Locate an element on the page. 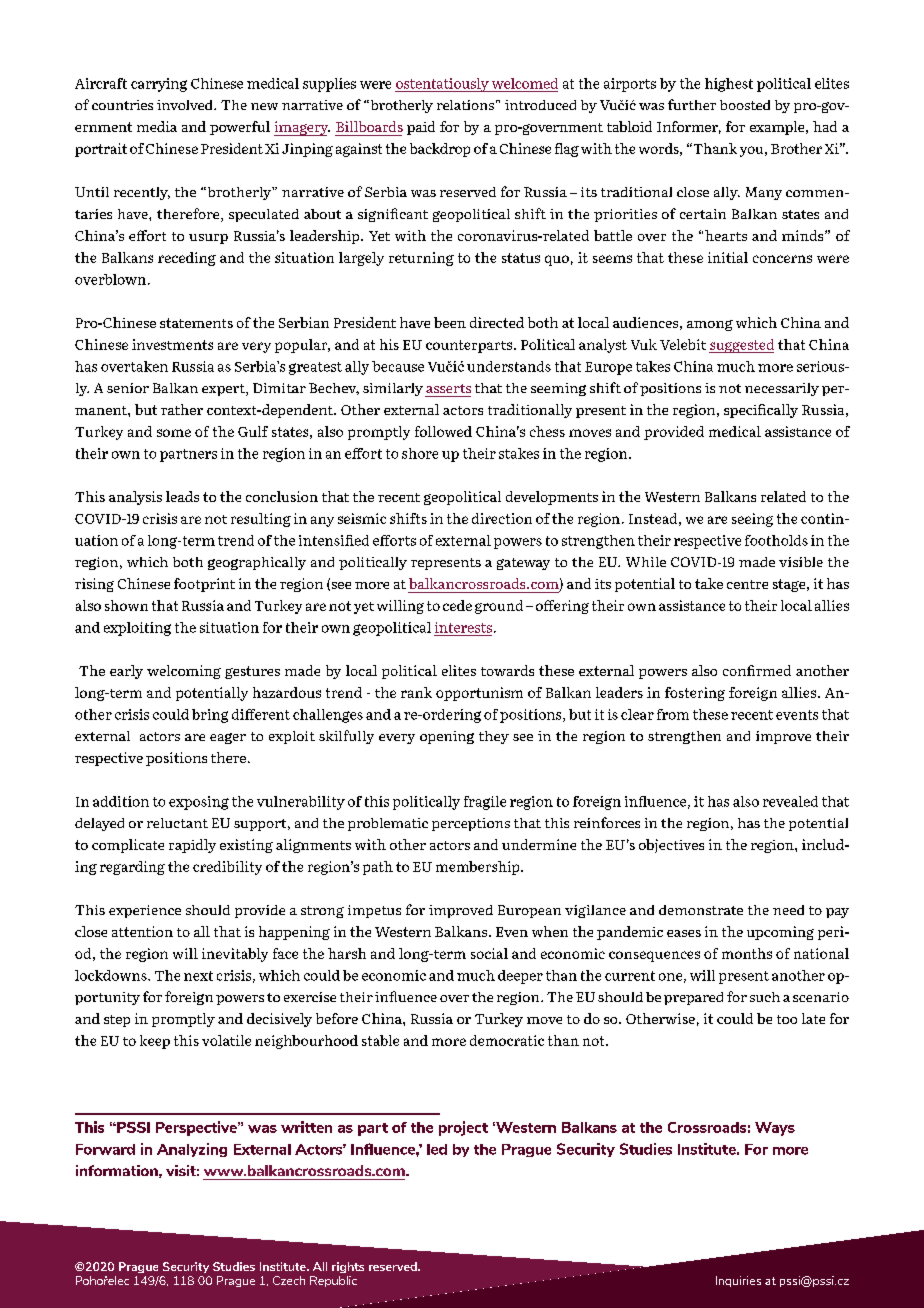 This image has width=924, height=1308. democratic is located at coordinates (507, 1040).
